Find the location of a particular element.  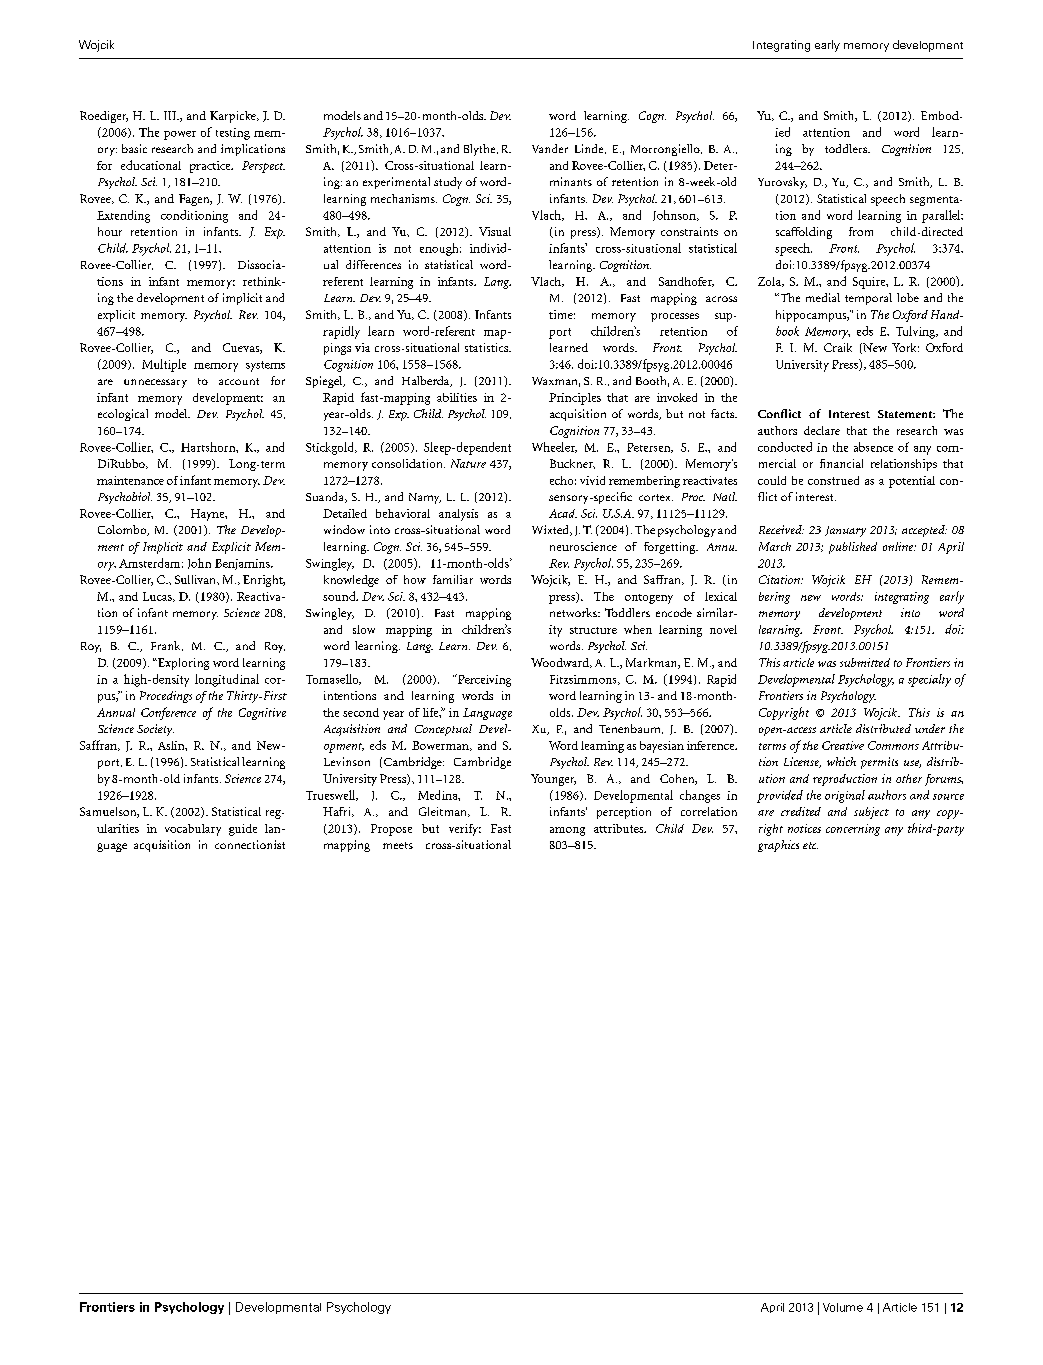

guide is located at coordinates (243, 830).
